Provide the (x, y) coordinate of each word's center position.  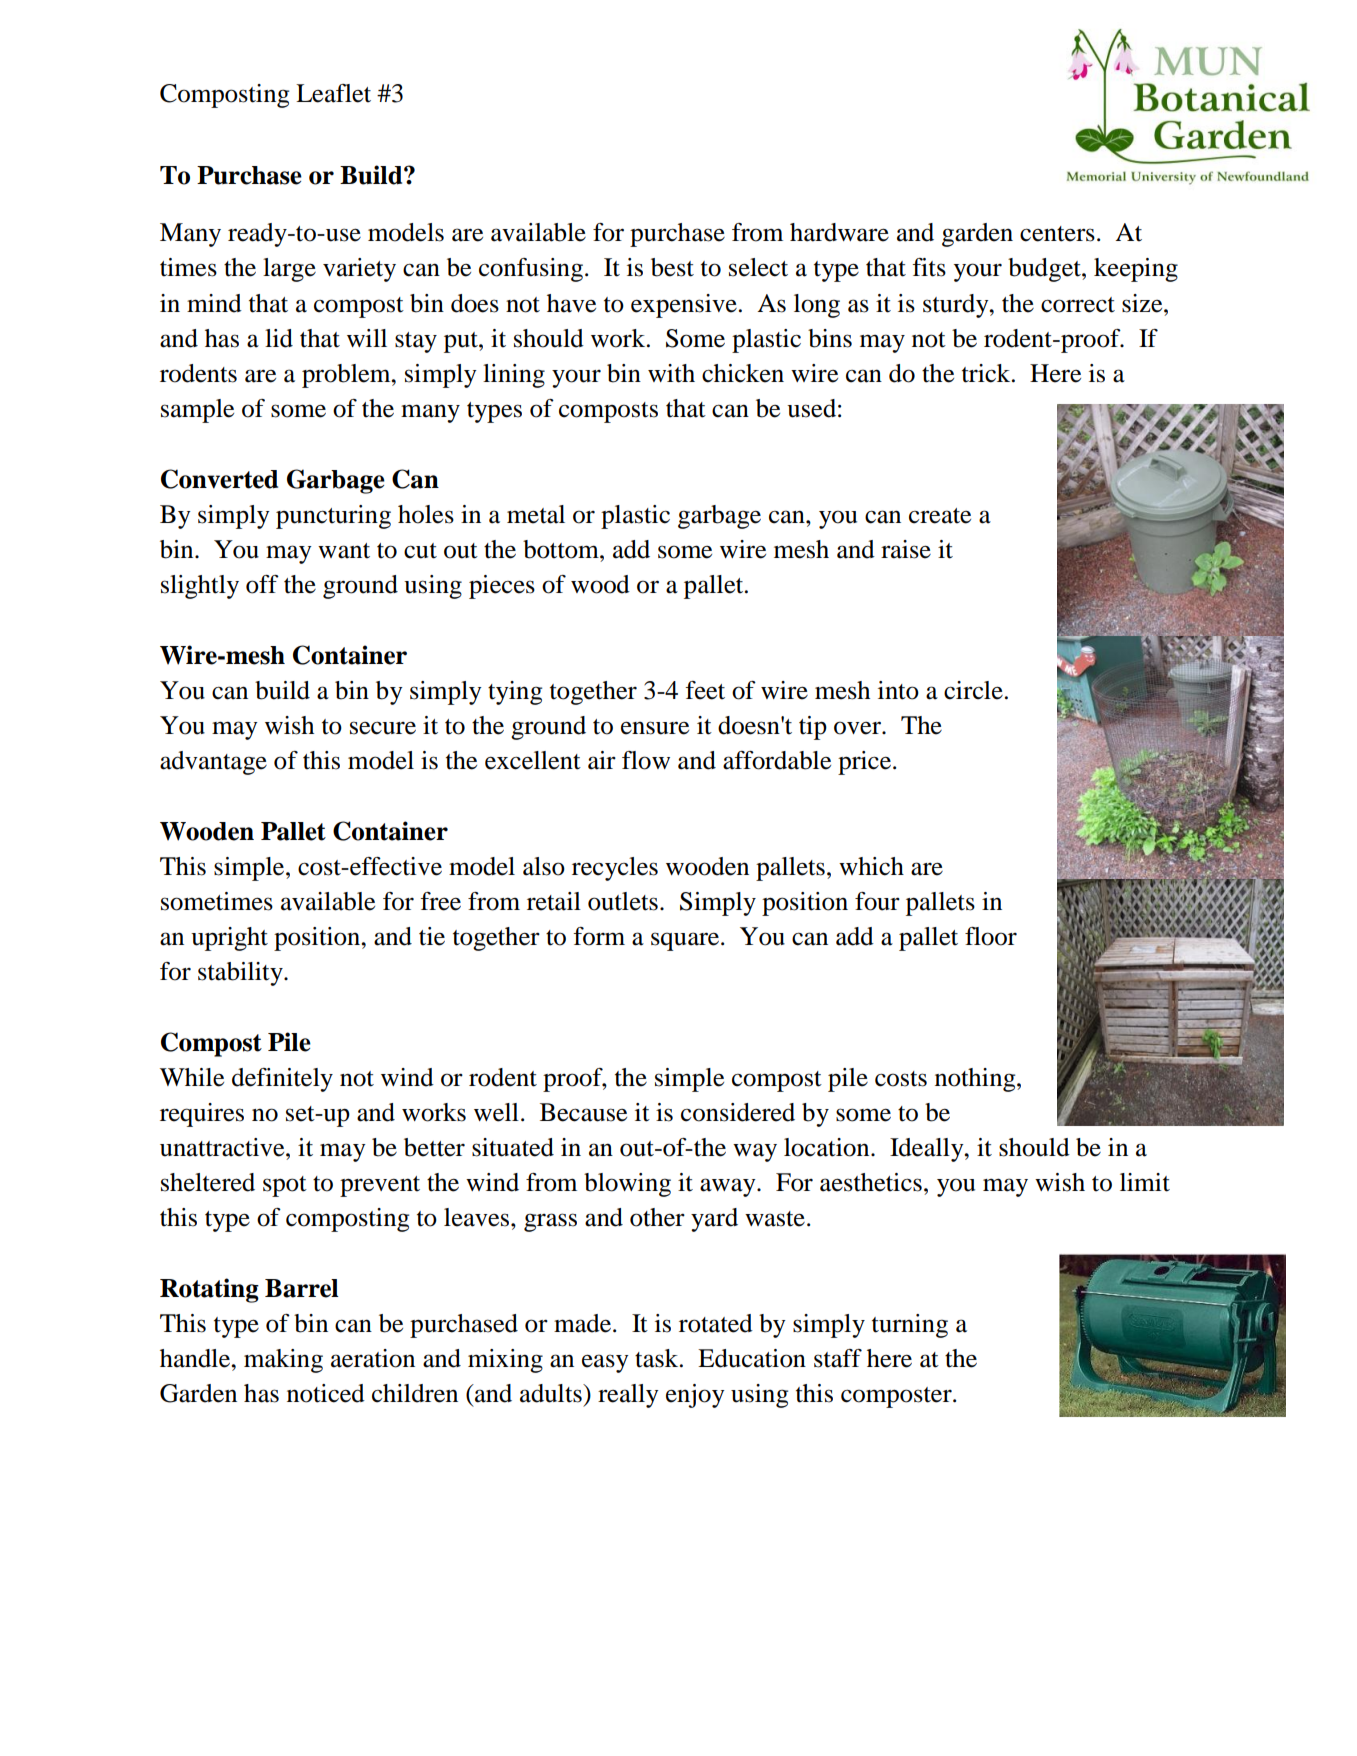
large (289, 270)
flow (646, 760)
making (283, 1361)
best (672, 267)
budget (1045, 270)
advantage (213, 763)
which (871, 866)
